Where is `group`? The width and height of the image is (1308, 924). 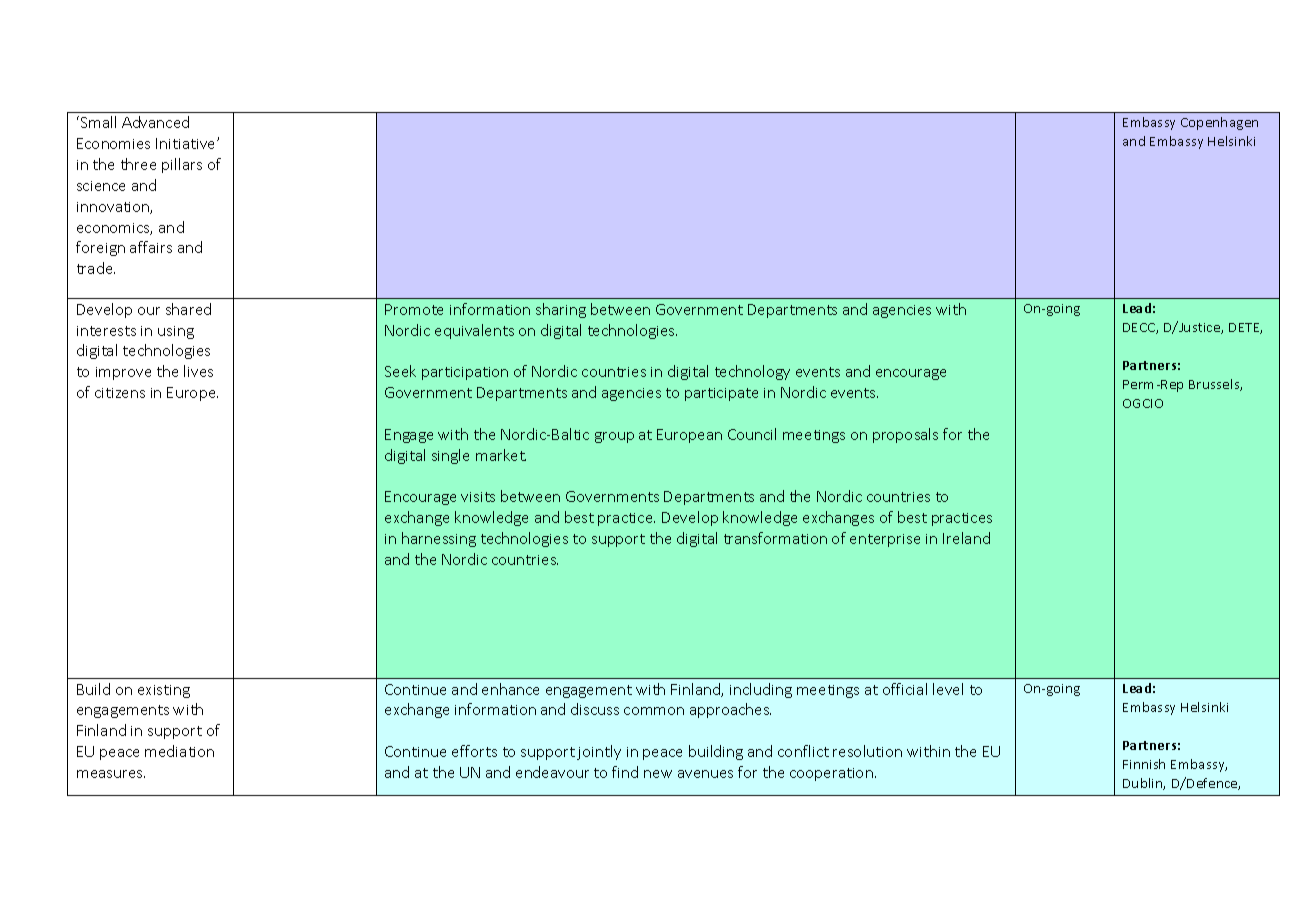
group is located at coordinates (614, 437).
